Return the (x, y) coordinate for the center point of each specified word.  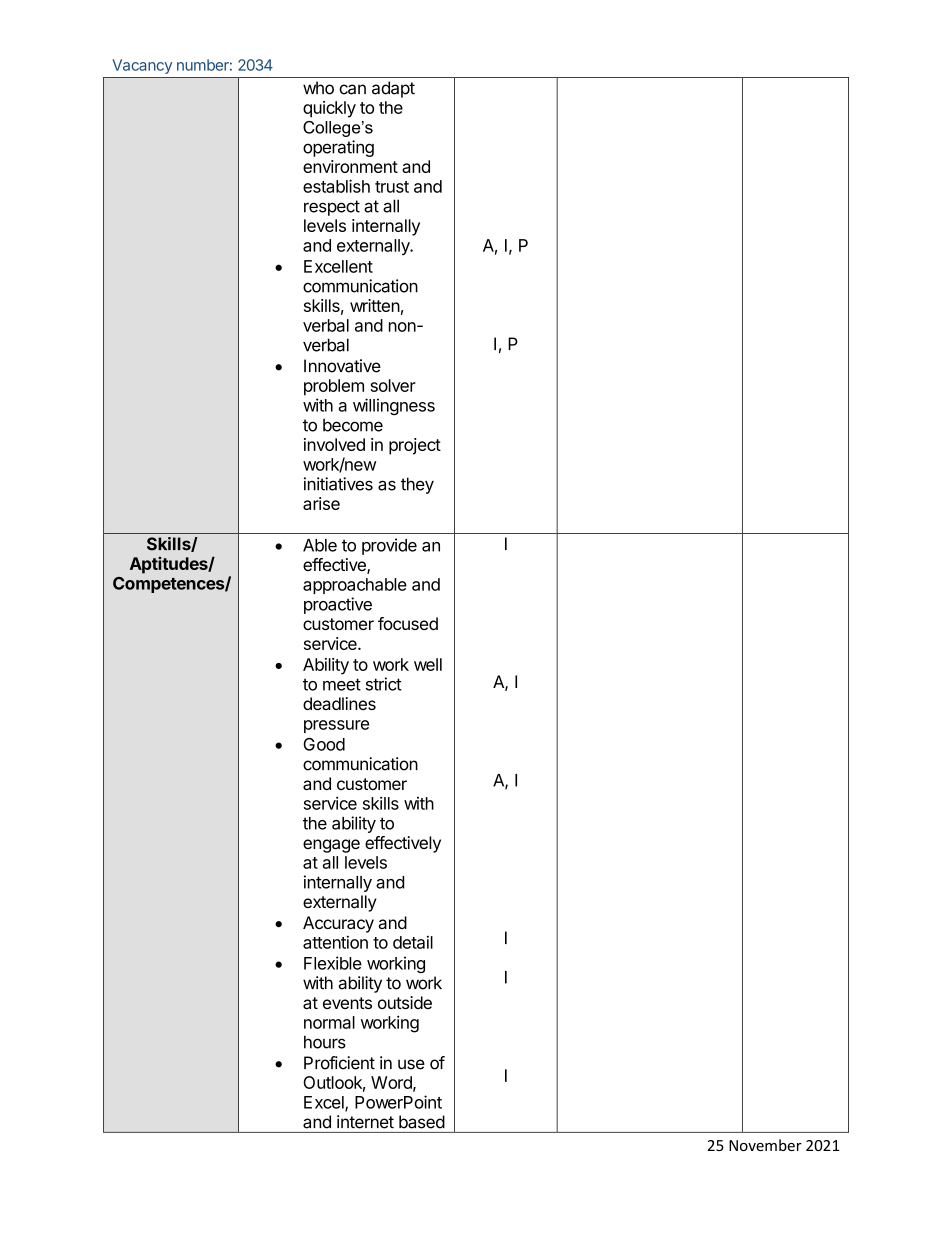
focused (408, 623)
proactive (338, 605)
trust (392, 187)
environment (350, 166)
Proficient (339, 1063)
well (428, 664)
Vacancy (142, 66)
